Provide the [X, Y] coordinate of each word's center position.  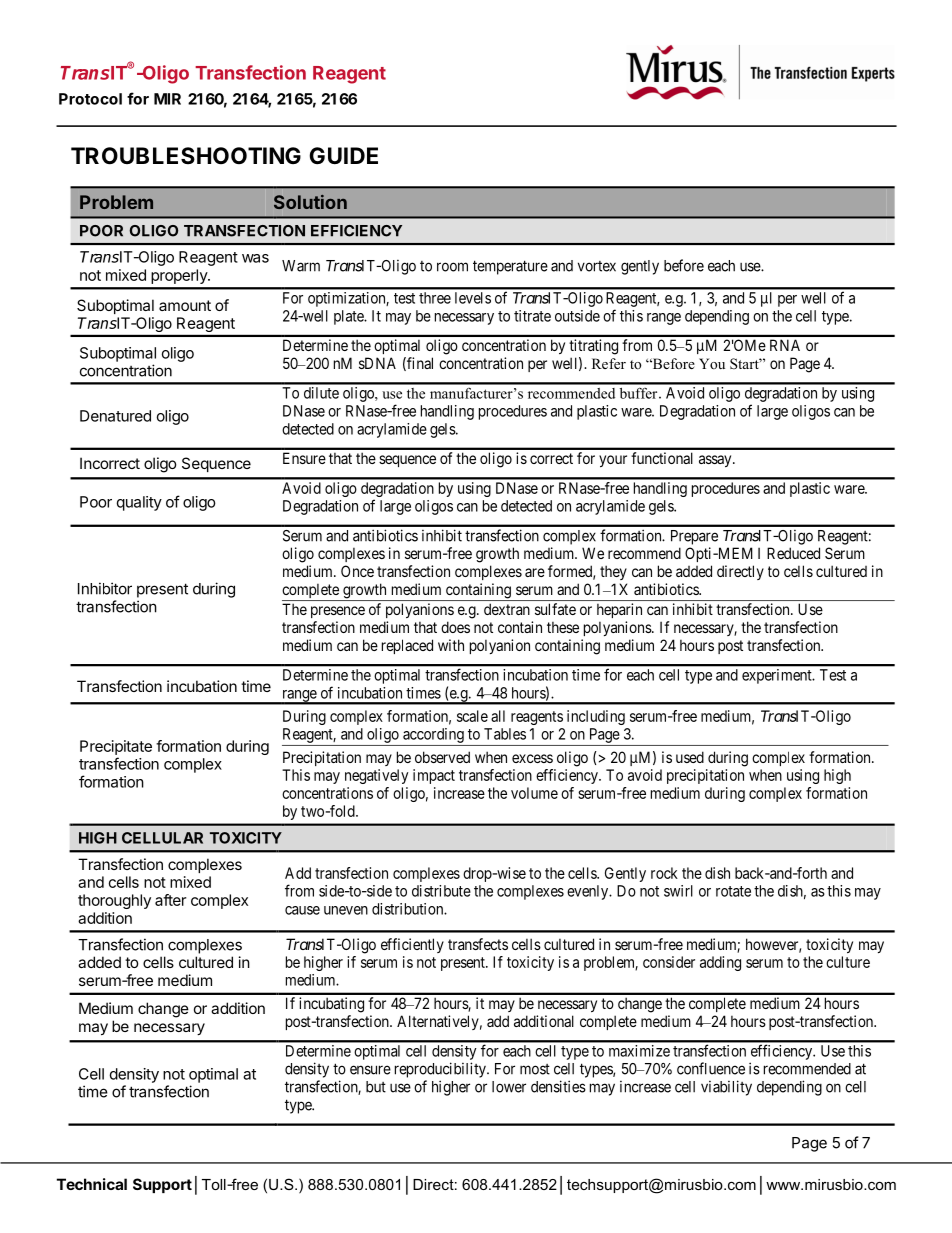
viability [726, 1088]
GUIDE [343, 155]
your [613, 461]
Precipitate [116, 747]
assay [716, 461]
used [690, 757]
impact [434, 776]
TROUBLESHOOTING [186, 156]
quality [139, 503]
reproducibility [441, 1070]
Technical [92, 1184]
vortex [597, 266]
